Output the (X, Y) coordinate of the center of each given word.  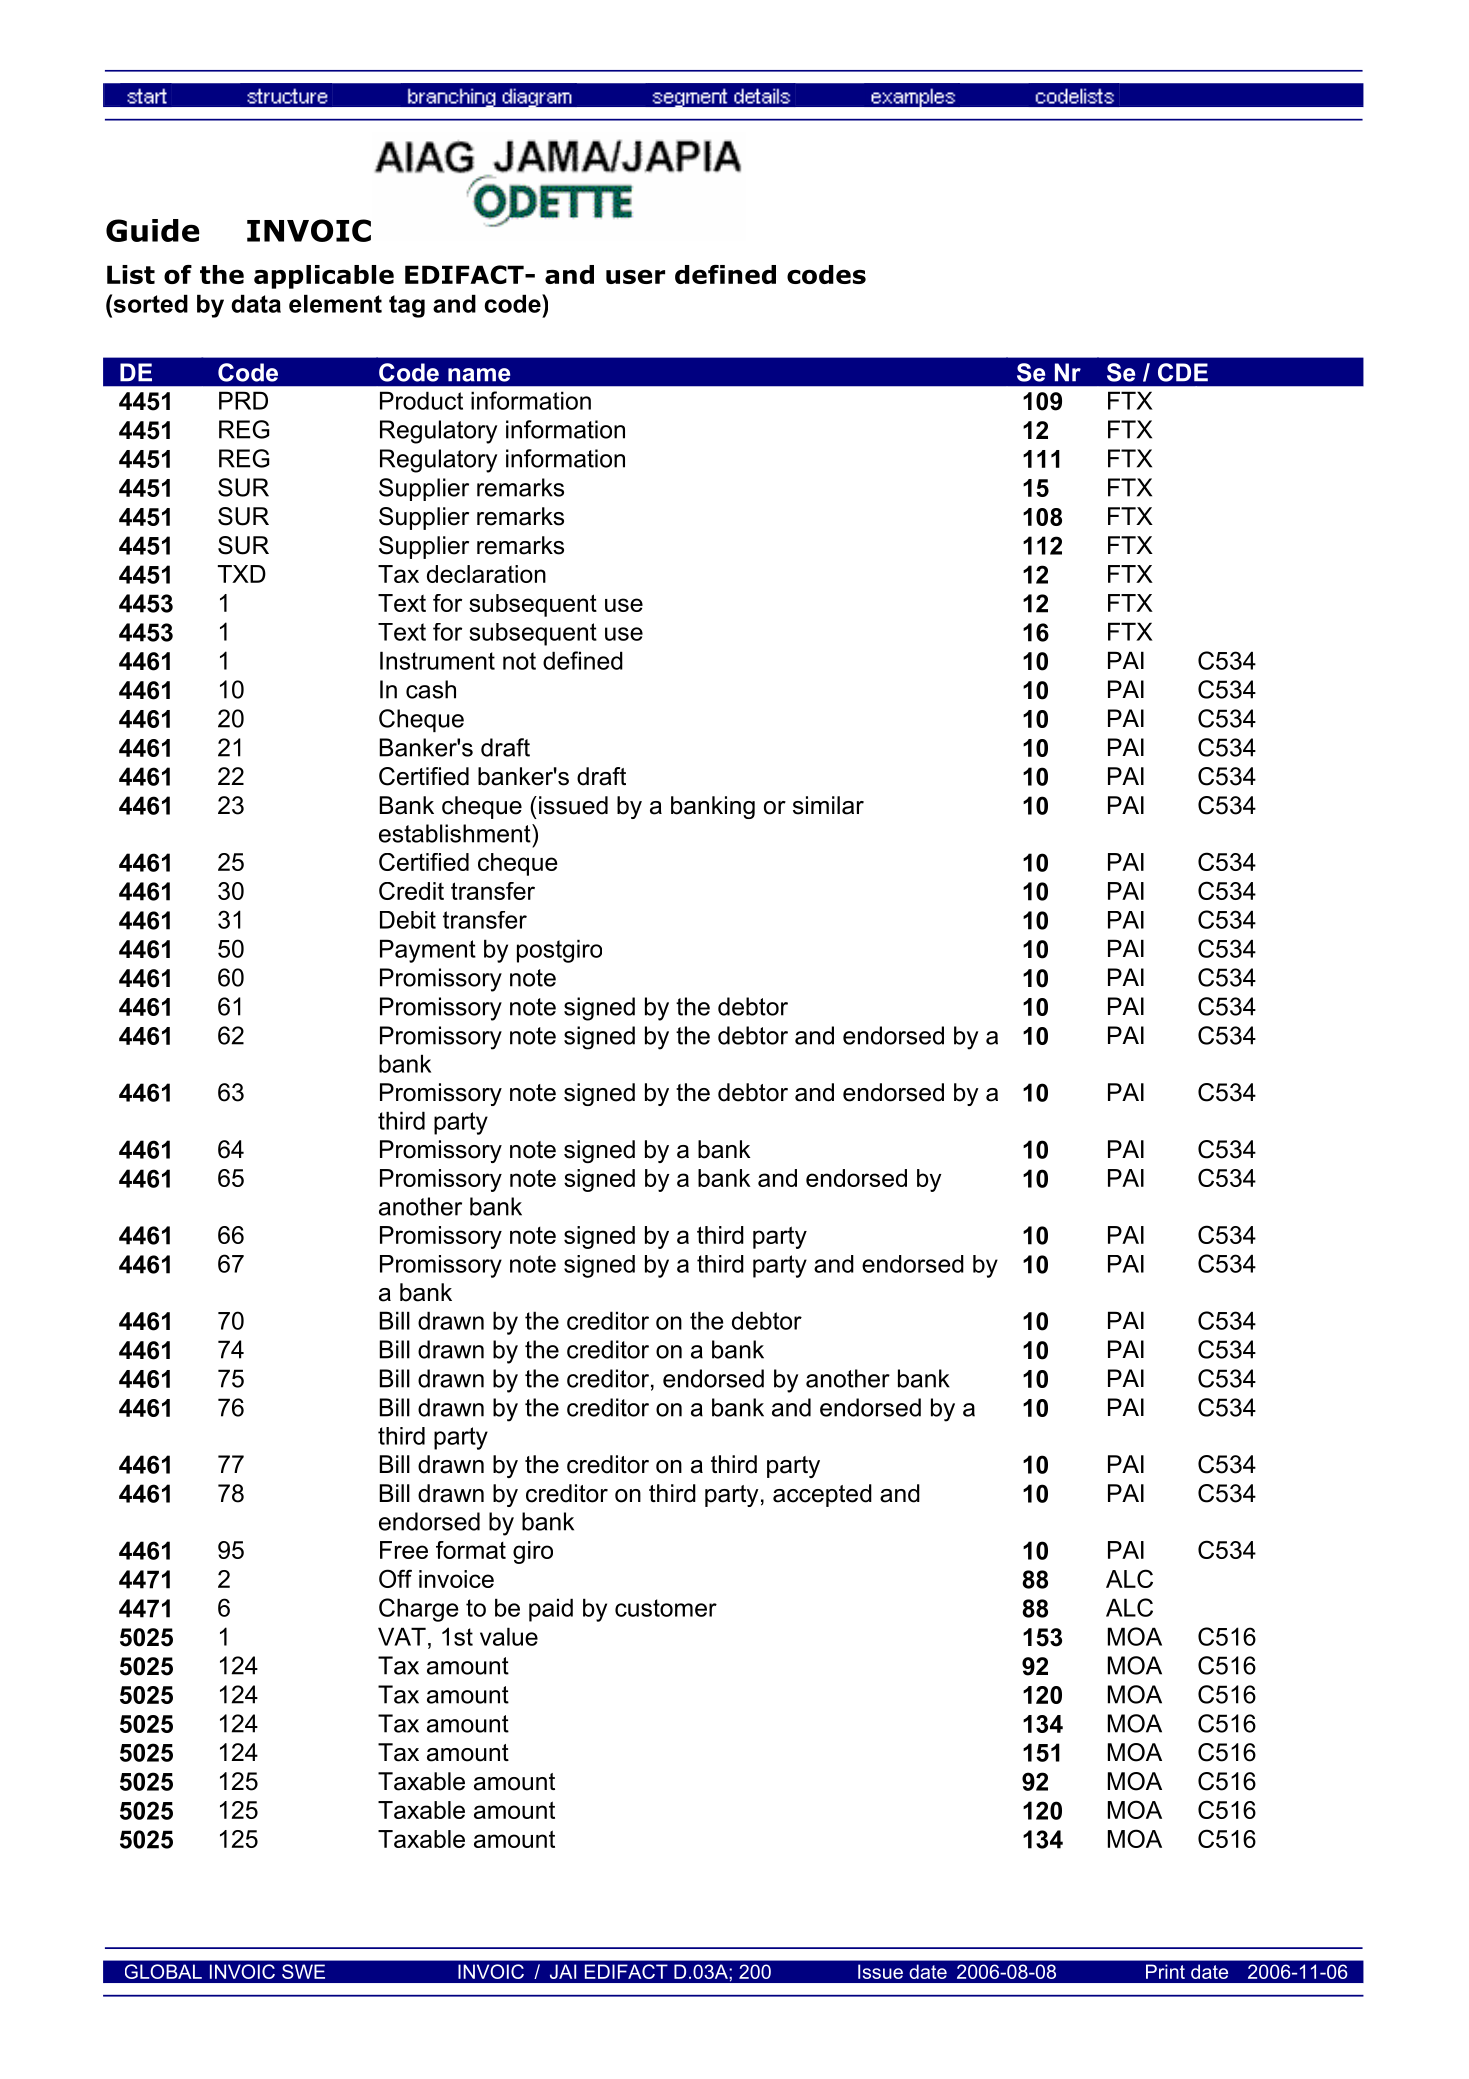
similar (828, 805)
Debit (408, 920)
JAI (563, 1971)
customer (666, 1608)
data (256, 303)
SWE (303, 1971)
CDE (1183, 372)
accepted (822, 1495)
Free (404, 1550)
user (635, 276)
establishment (456, 833)
